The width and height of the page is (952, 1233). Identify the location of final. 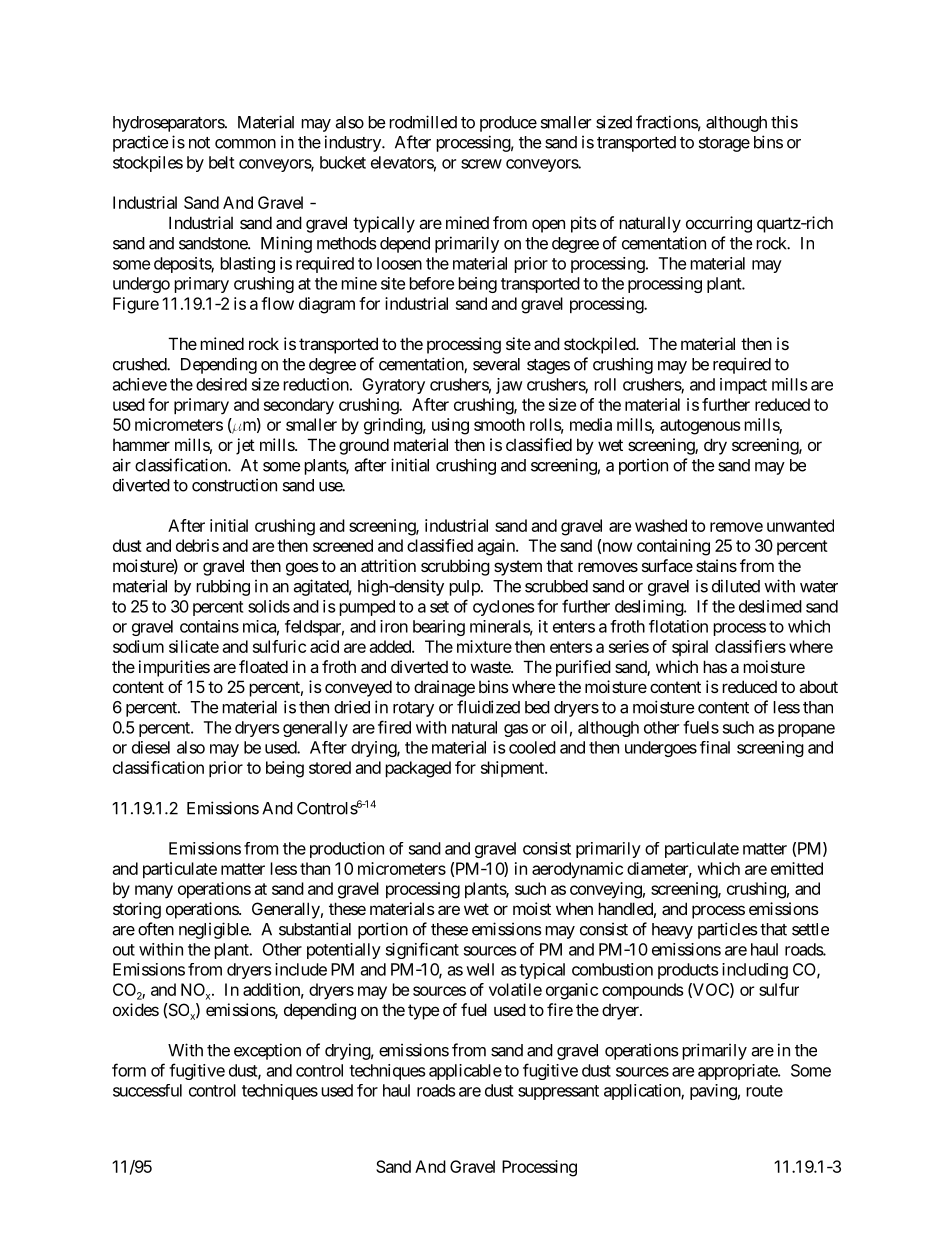
(715, 747).
